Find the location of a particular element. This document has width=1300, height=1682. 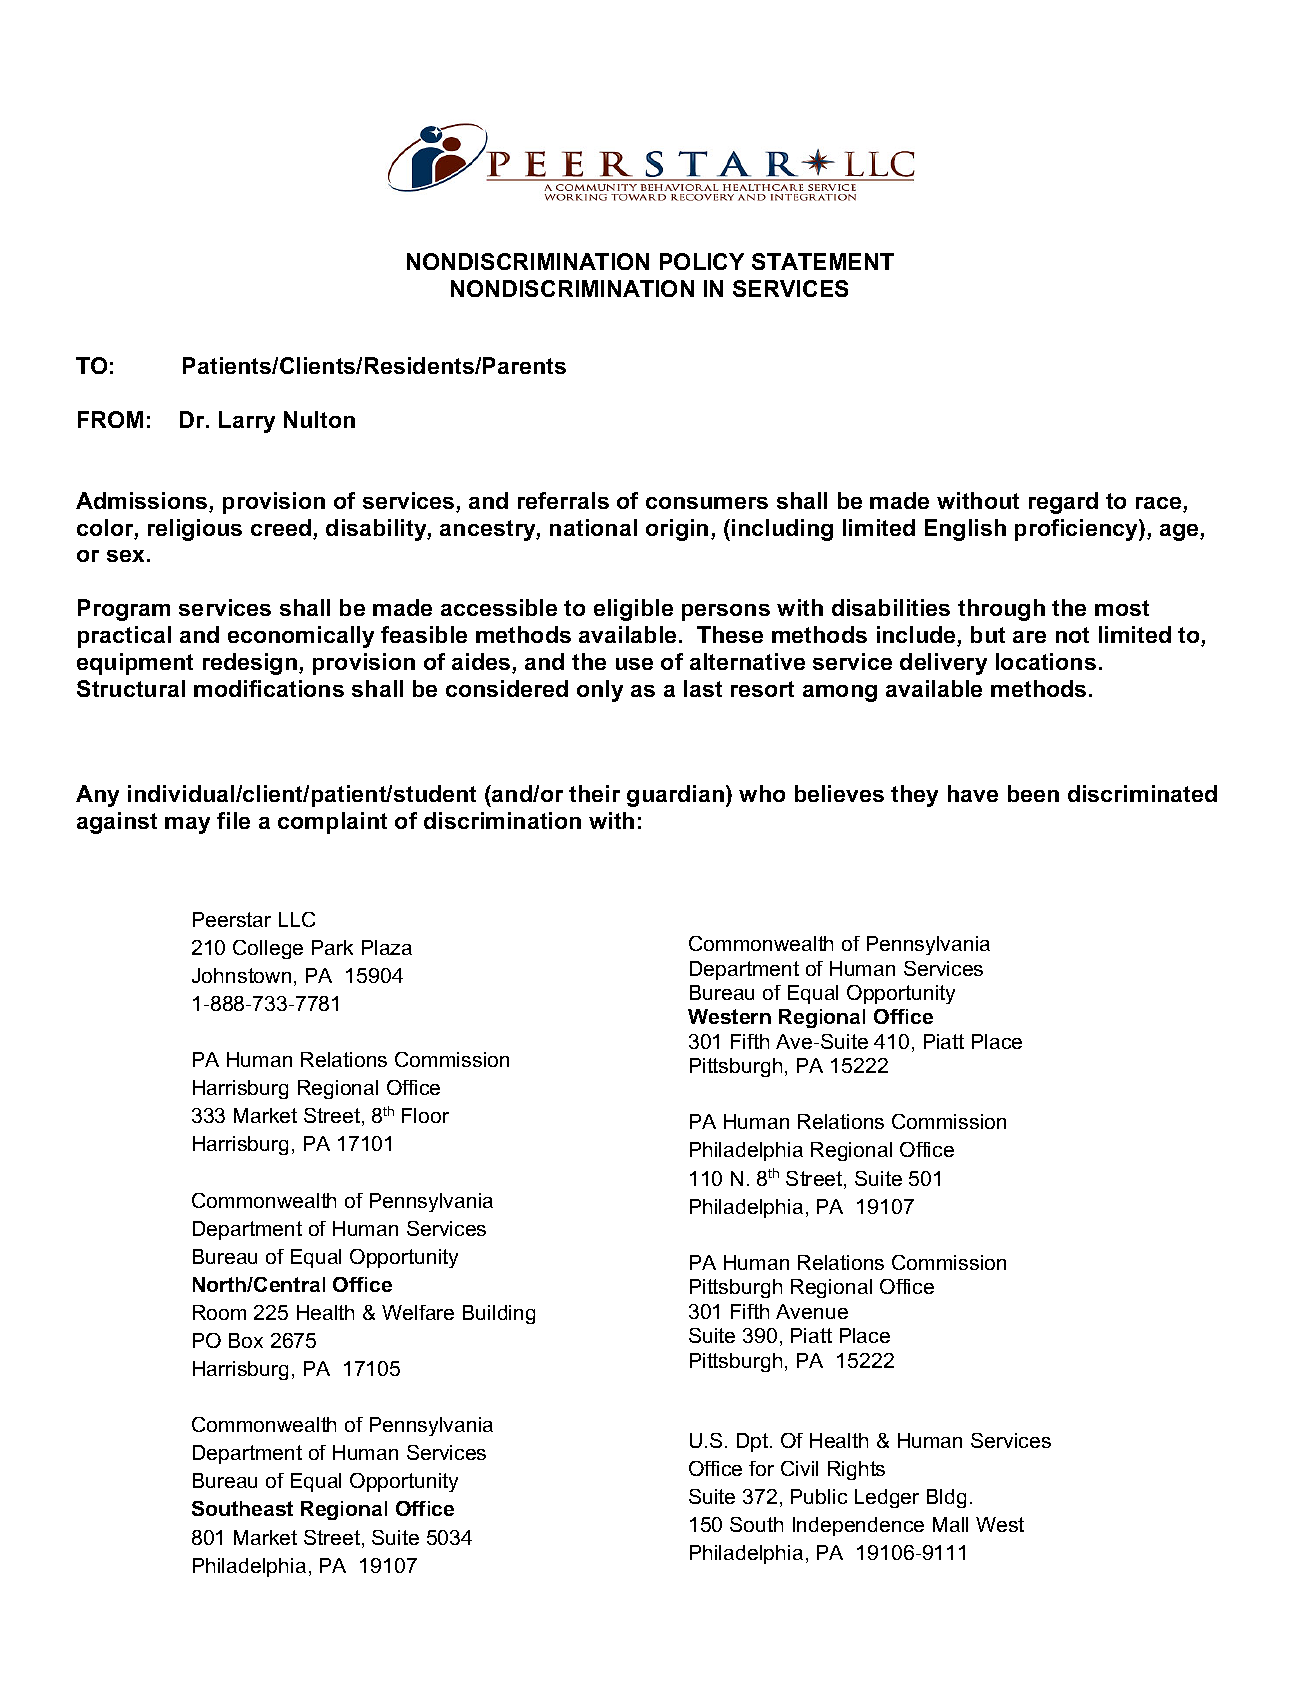

Floor is located at coordinates (425, 1115).
